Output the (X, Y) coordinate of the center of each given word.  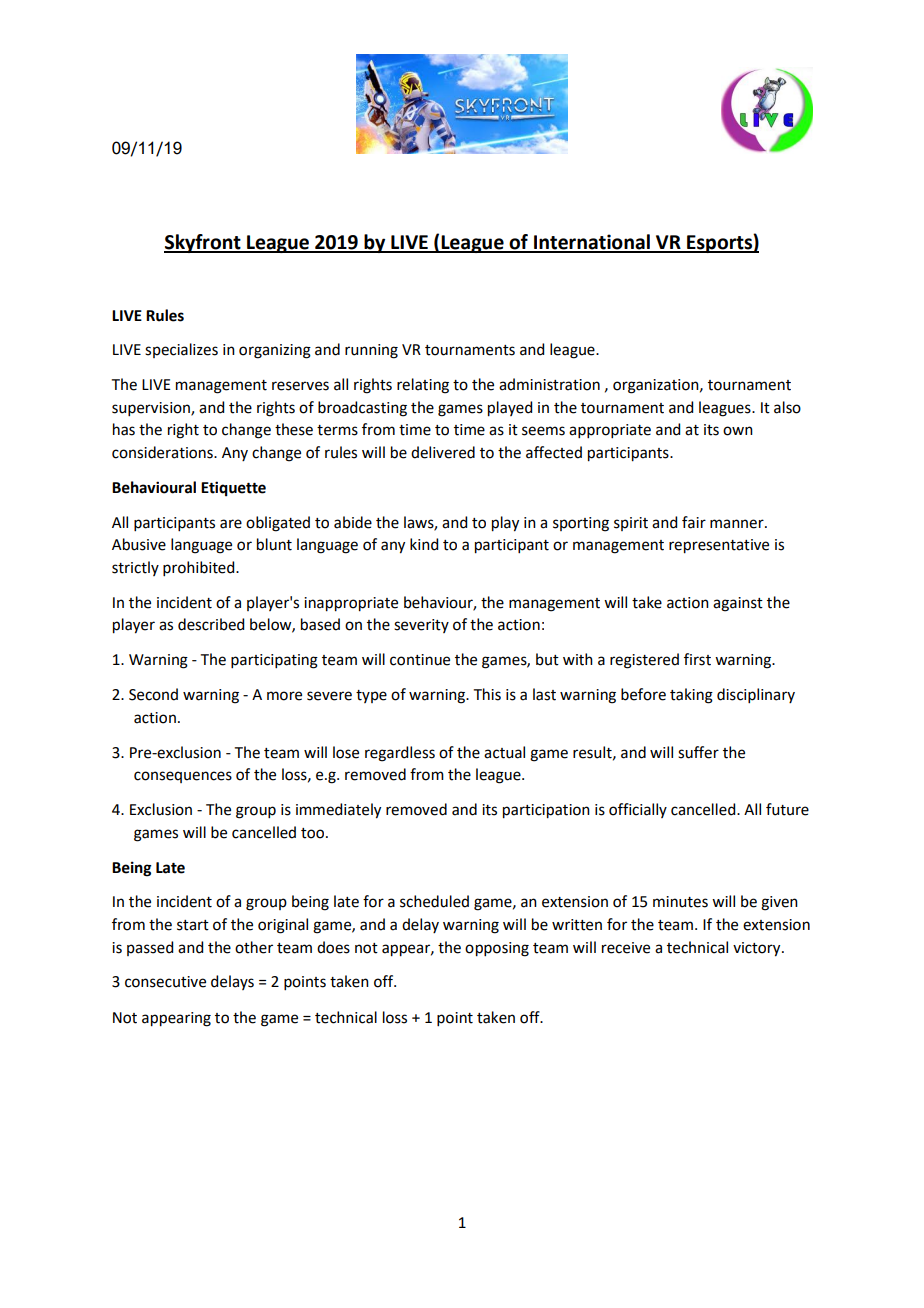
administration (549, 384)
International (592, 243)
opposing (497, 949)
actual (504, 752)
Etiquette (233, 489)
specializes (181, 350)
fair (694, 522)
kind (424, 544)
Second (153, 694)
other (254, 947)
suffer (698, 752)
